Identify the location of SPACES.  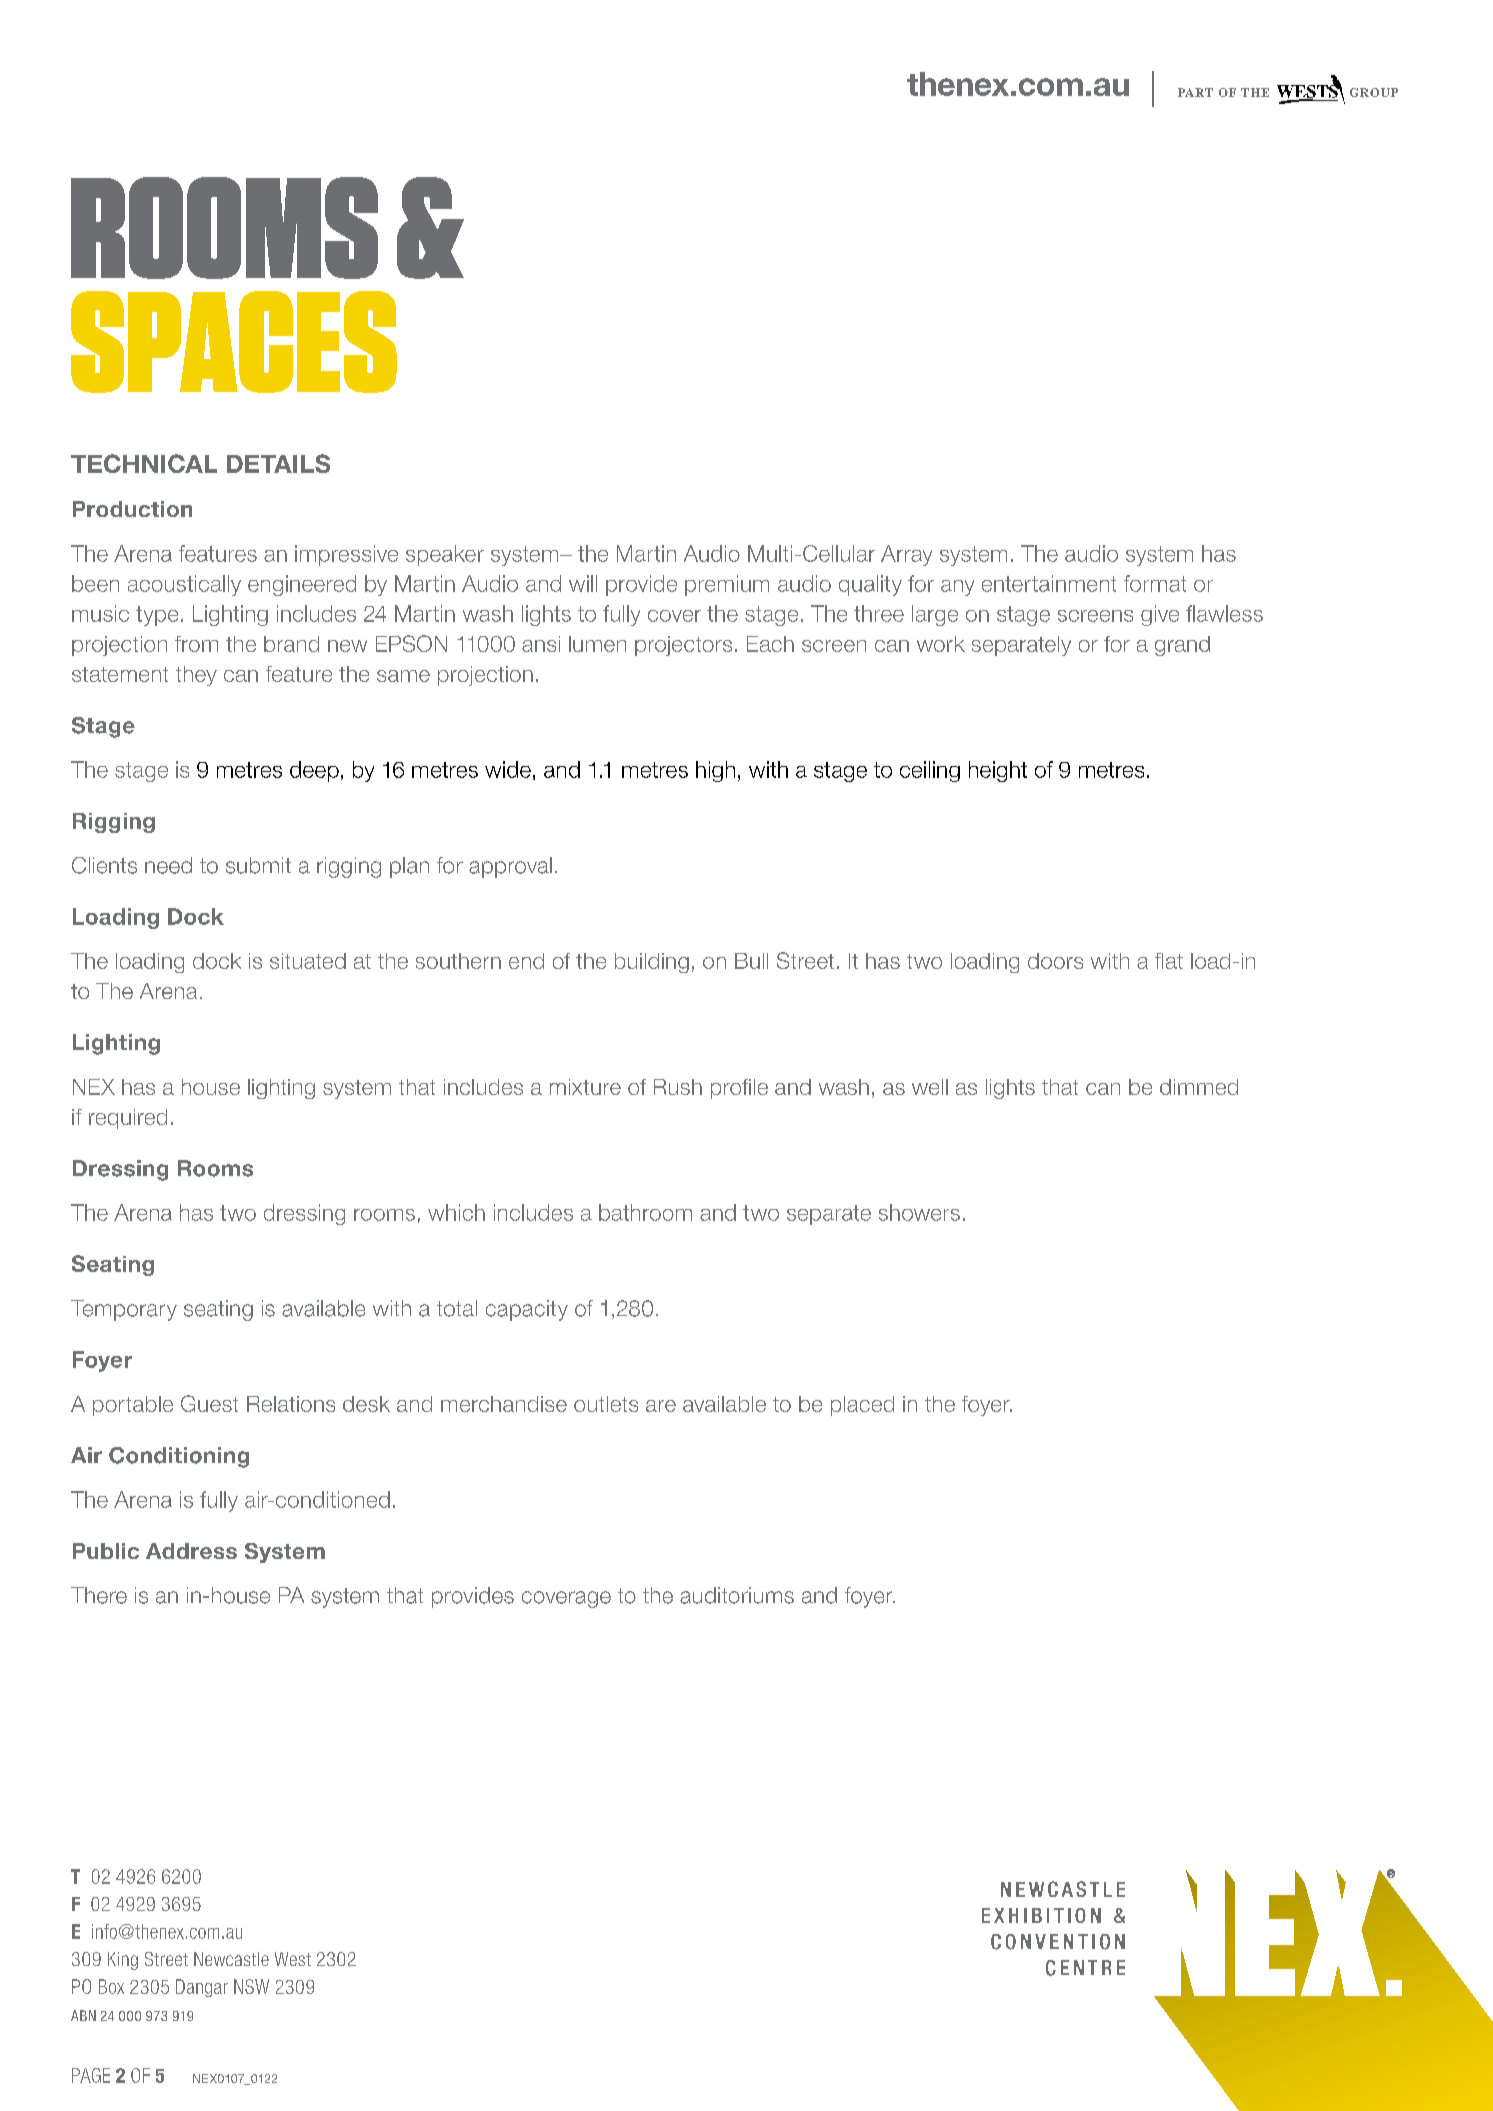
(234, 342).
